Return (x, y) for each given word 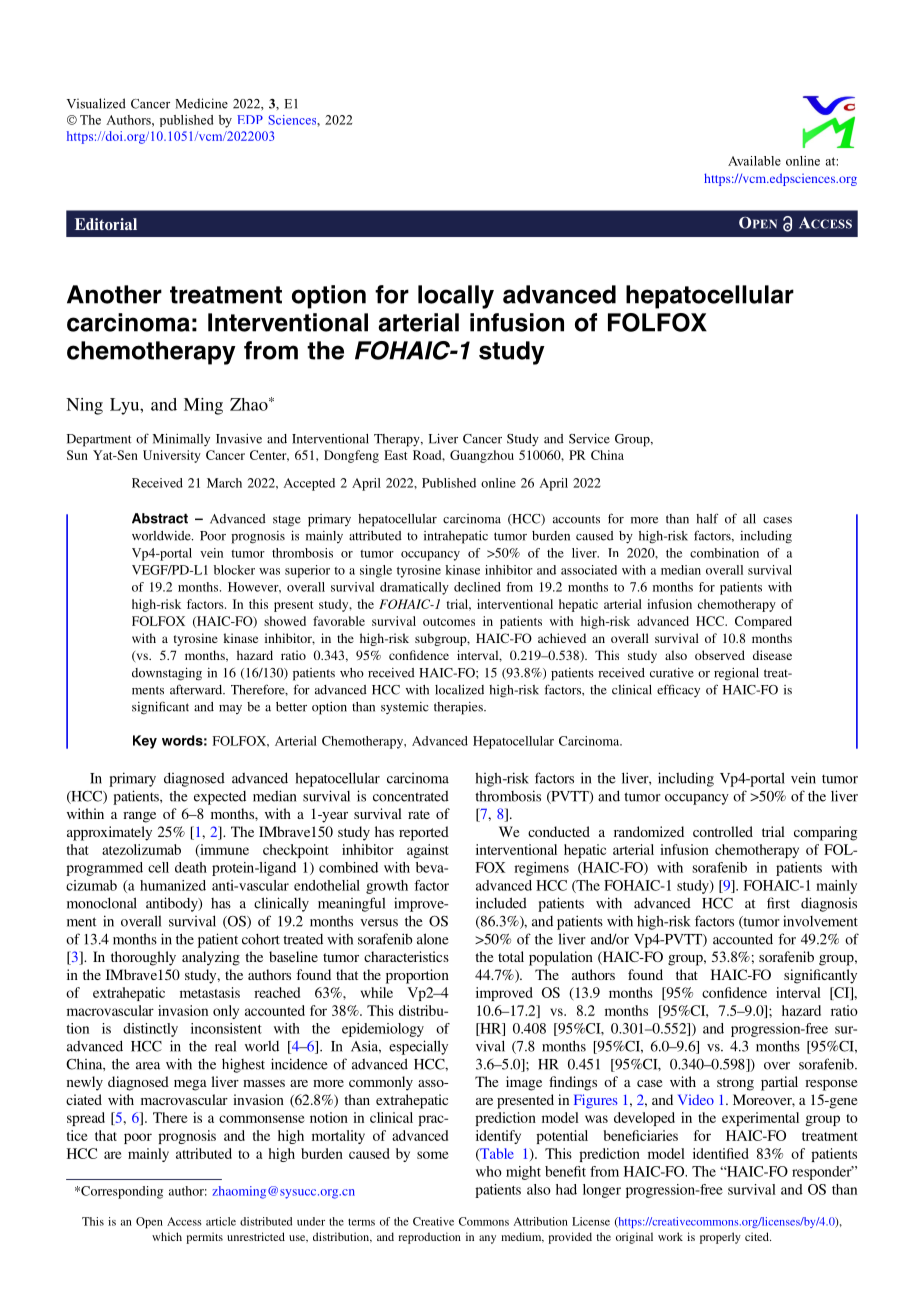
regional (736, 674)
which (167, 1236)
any (487, 1239)
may (230, 709)
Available (754, 161)
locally (456, 297)
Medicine (201, 103)
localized (459, 690)
